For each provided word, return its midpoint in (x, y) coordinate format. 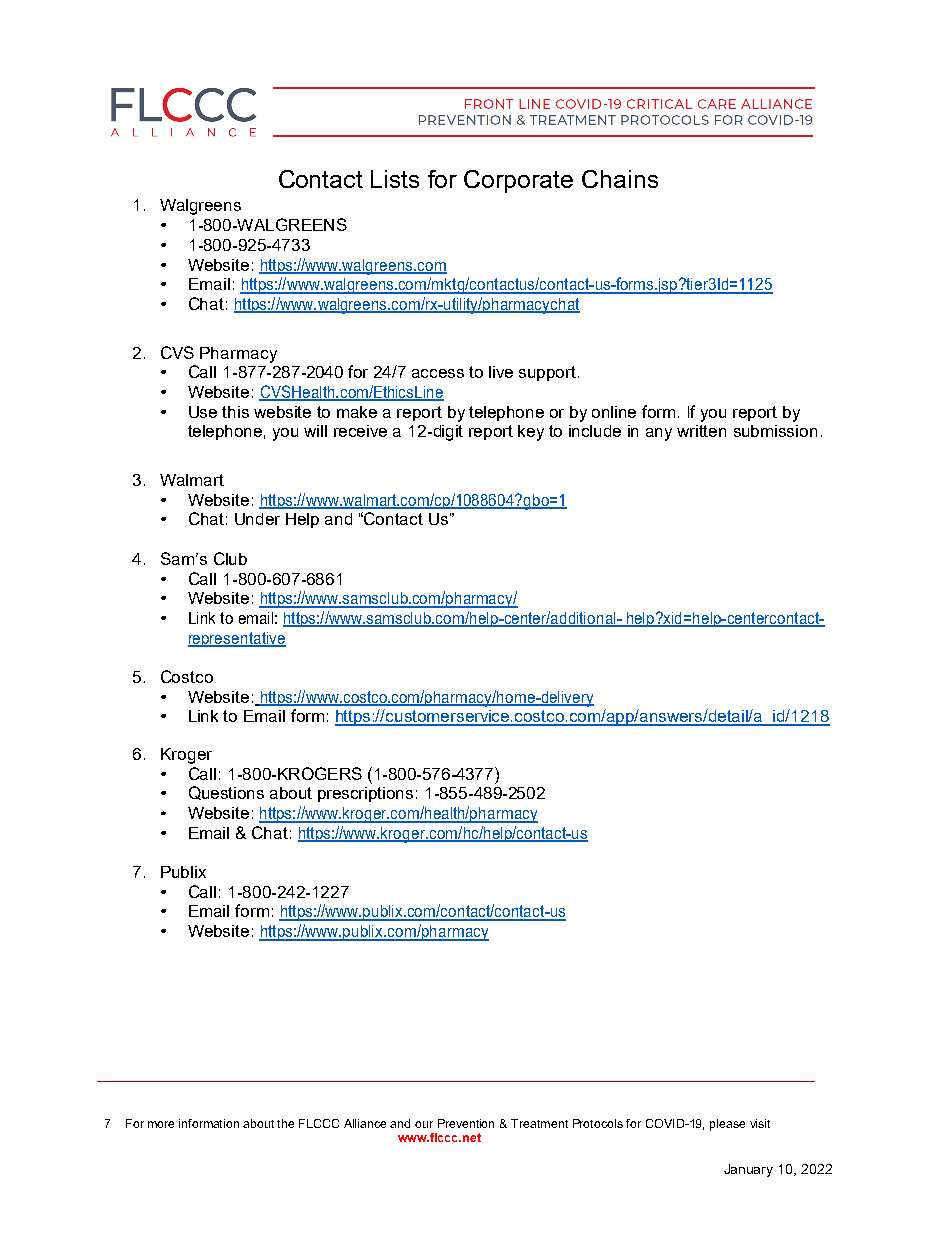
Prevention (466, 1123)
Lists (395, 179)
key (531, 433)
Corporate (518, 181)
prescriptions (365, 794)
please (727, 1125)
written (701, 431)
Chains (620, 179)
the (285, 1123)
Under (257, 519)
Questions (226, 793)
